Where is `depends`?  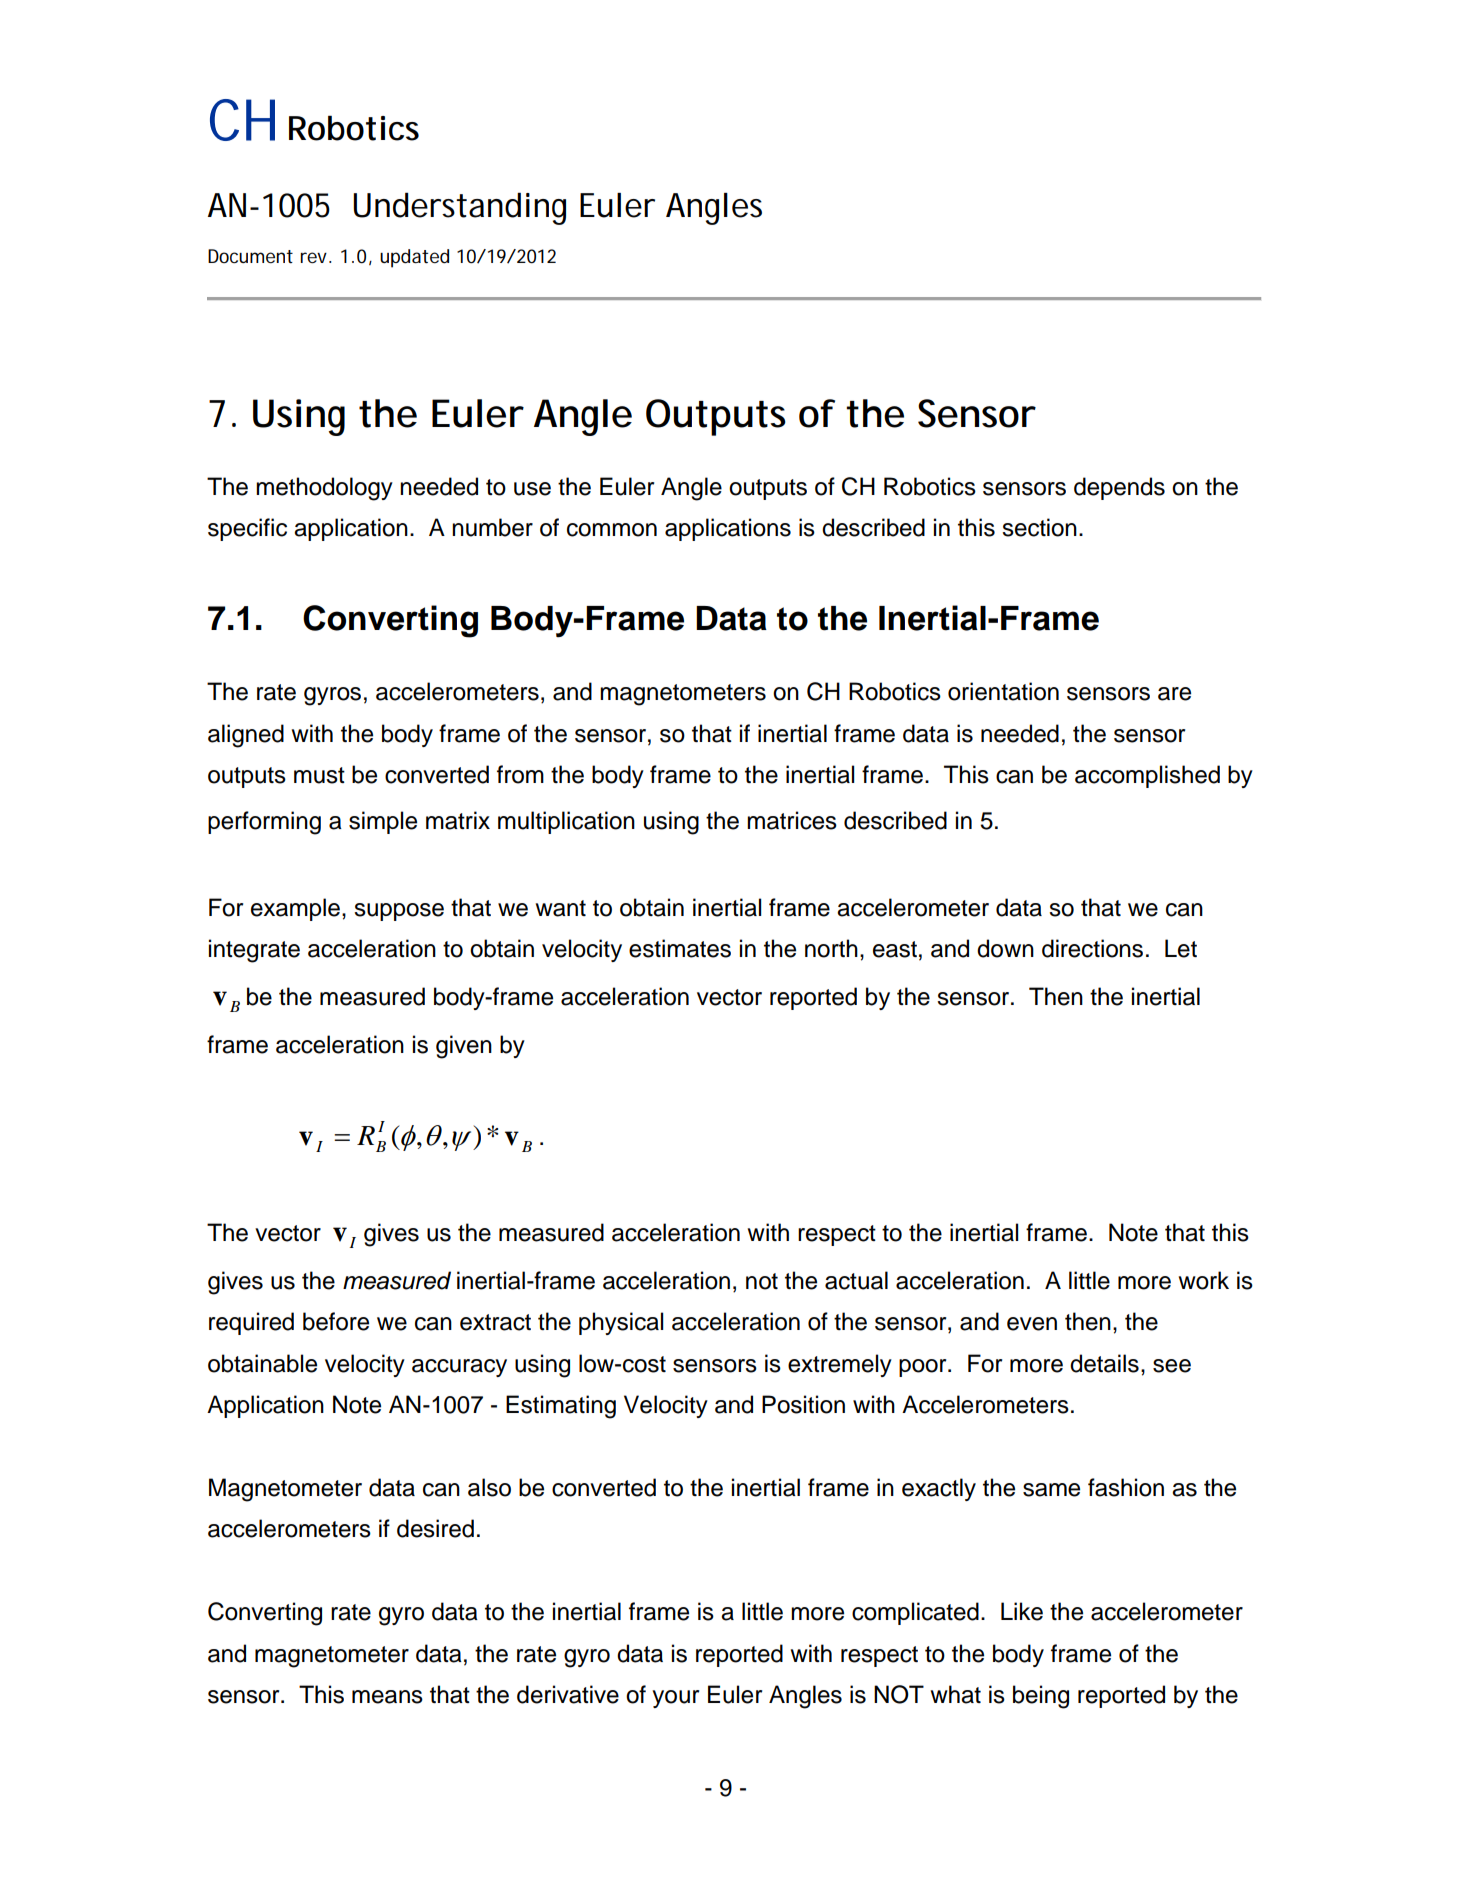 depends is located at coordinates (1119, 488).
